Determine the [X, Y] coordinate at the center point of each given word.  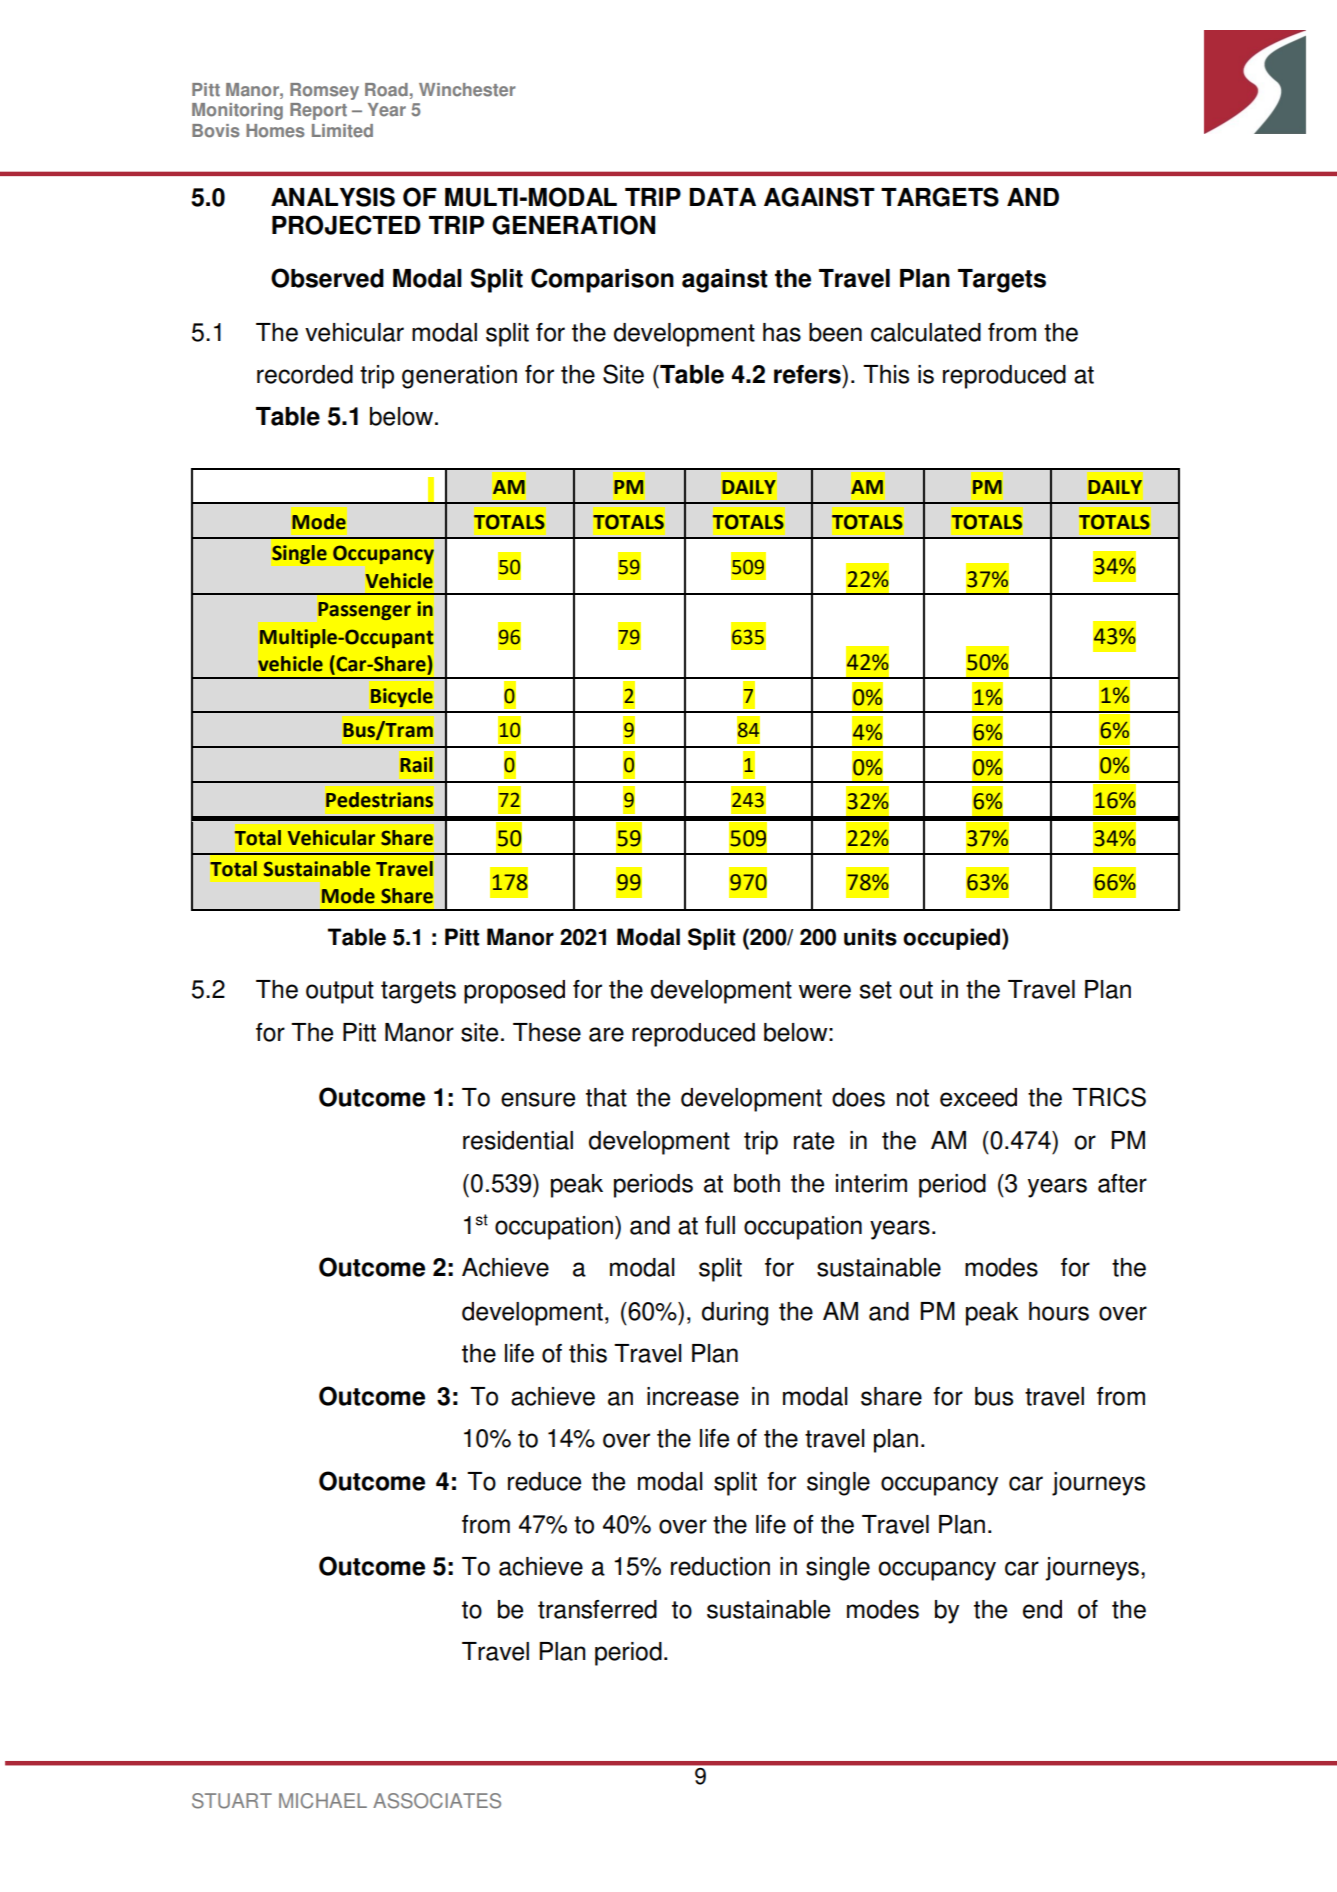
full [720, 1225]
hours [1059, 1311]
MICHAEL [323, 1801]
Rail [416, 765]
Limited [342, 131]
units [870, 937]
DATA [722, 197]
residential [518, 1140]
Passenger [364, 611]
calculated [926, 332]
